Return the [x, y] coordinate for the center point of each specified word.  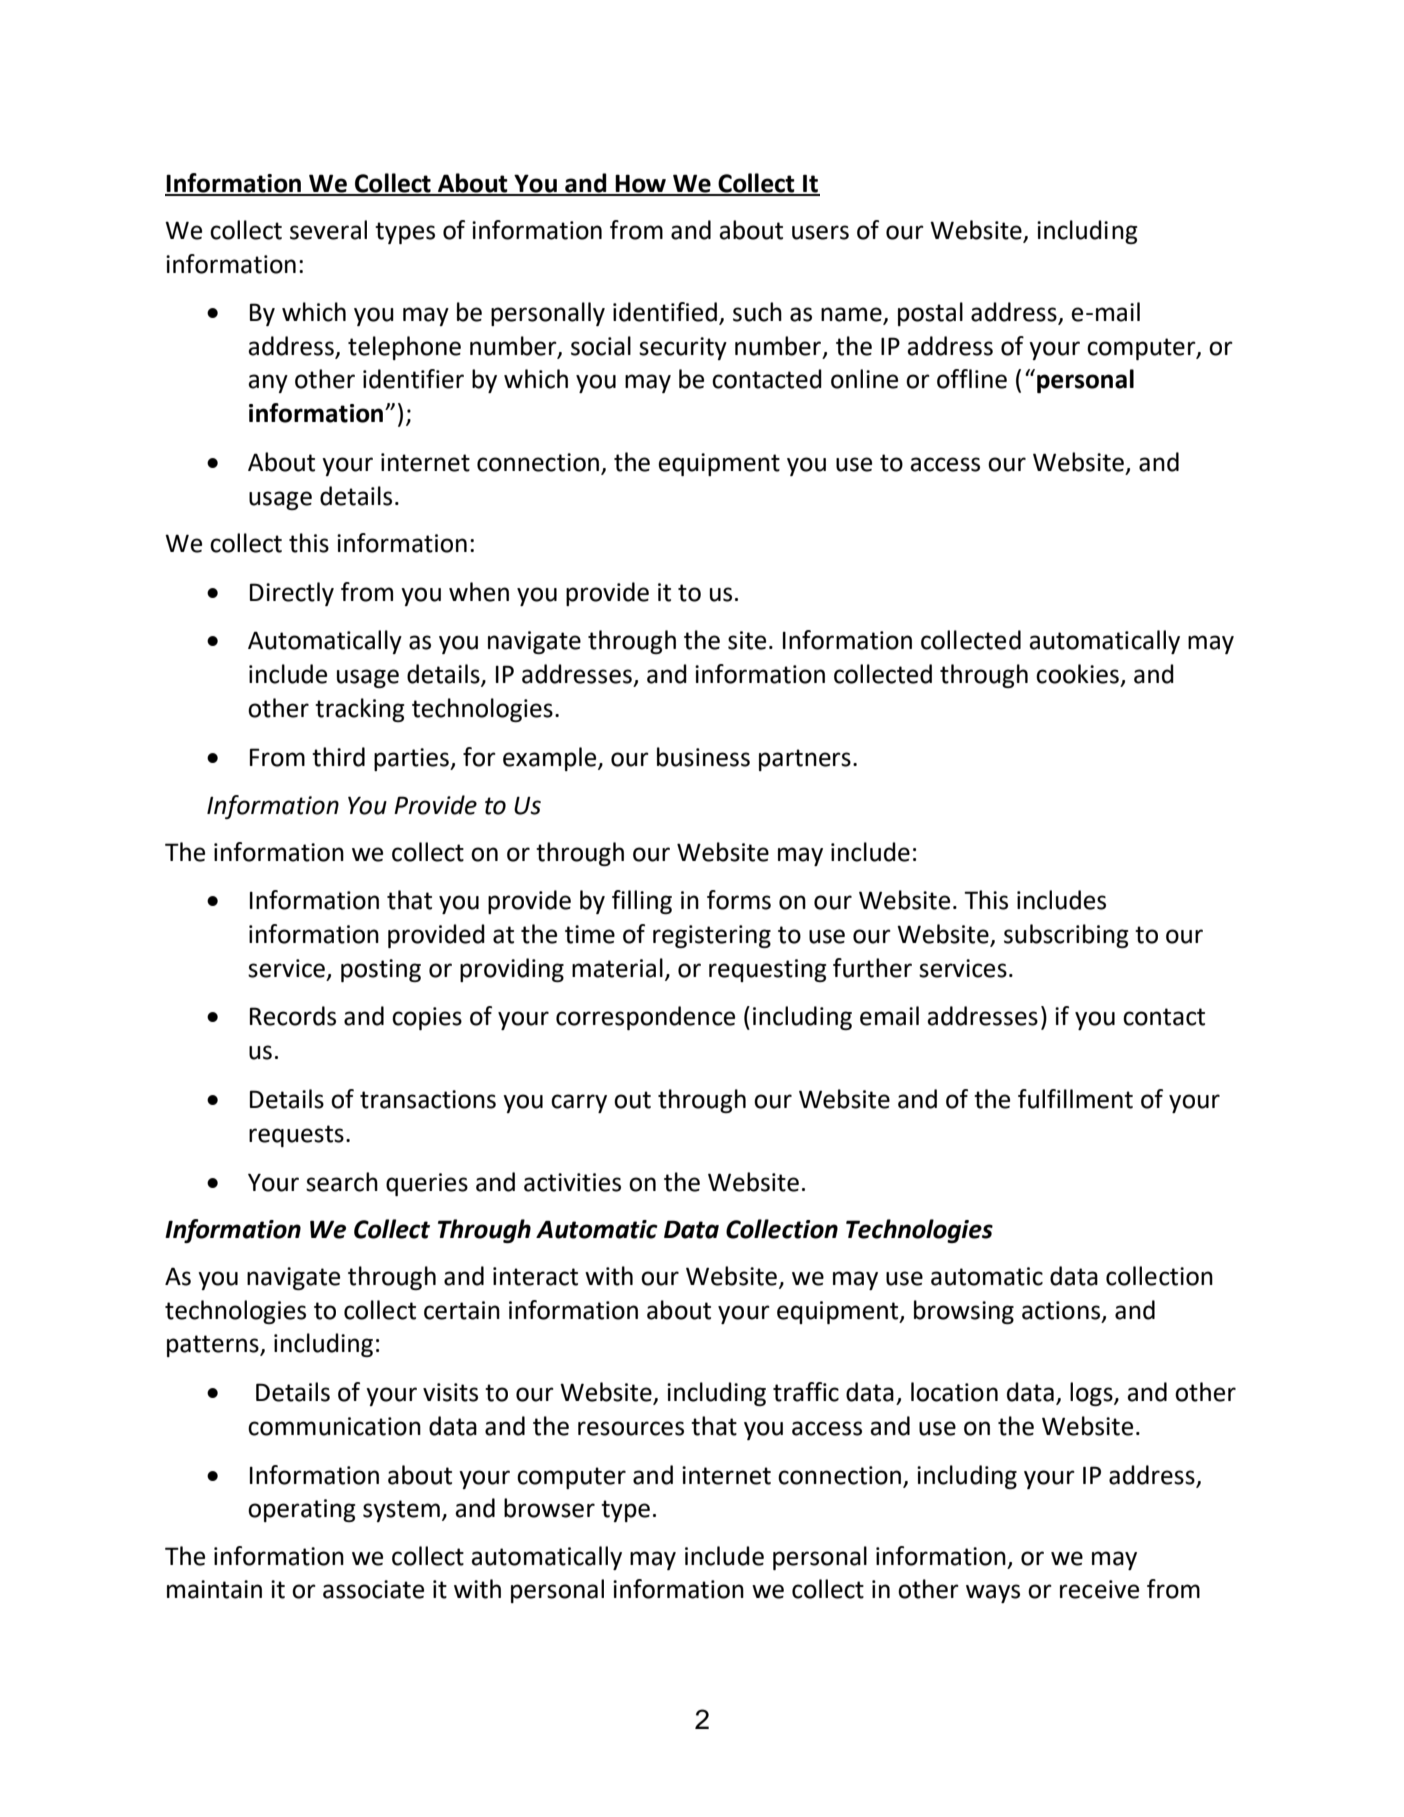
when [479, 592]
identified [666, 313]
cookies [1077, 674]
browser [549, 1508]
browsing [964, 1312]
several [328, 230]
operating [301, 1510]
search [342, 1182]
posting [381, 970]
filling [642, 902]
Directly [292, 594]
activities [572, 1182]
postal [930, 314]
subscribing [1066, 936]
